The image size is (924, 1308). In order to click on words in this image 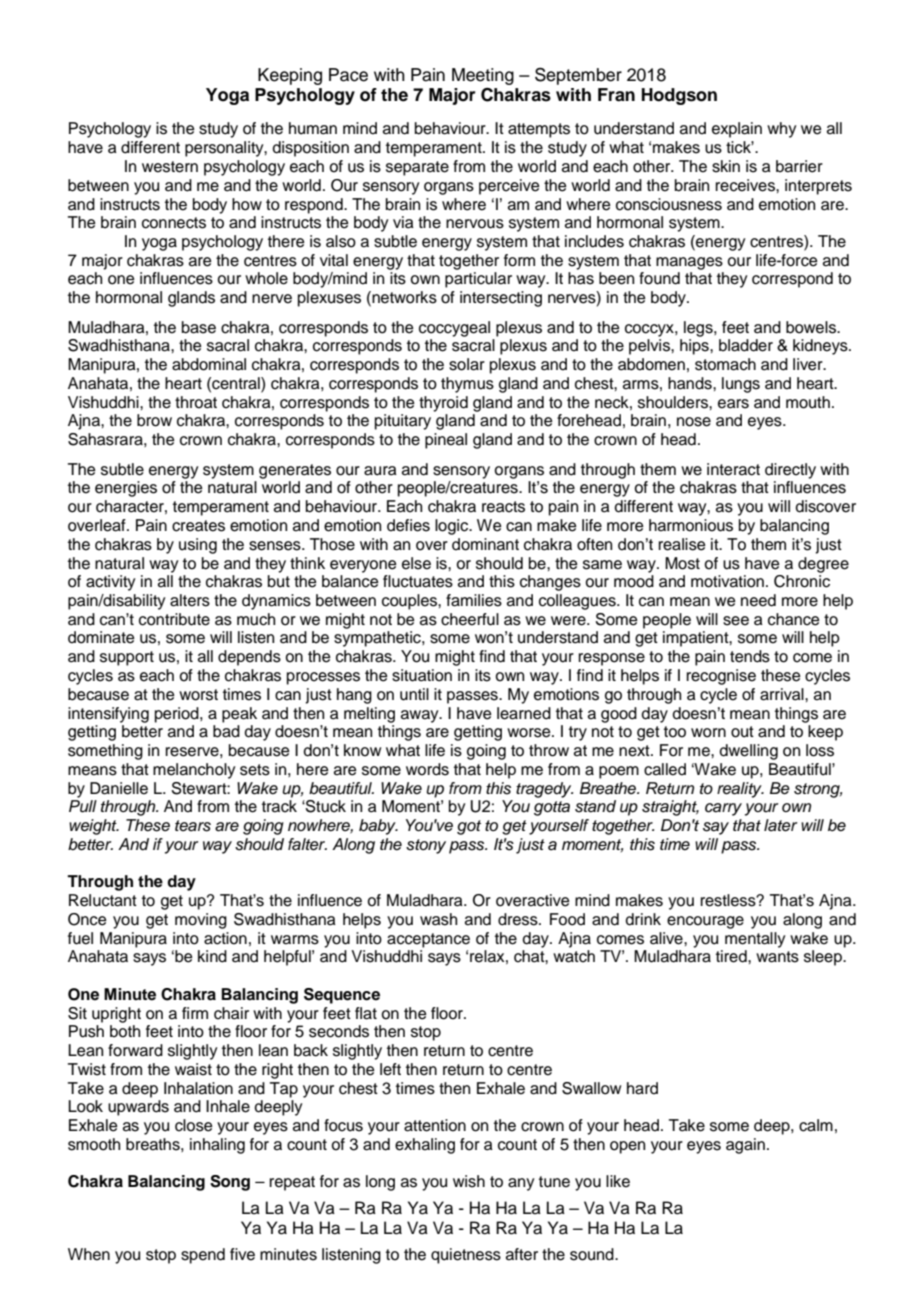, I will do `click(427, 769)`.
